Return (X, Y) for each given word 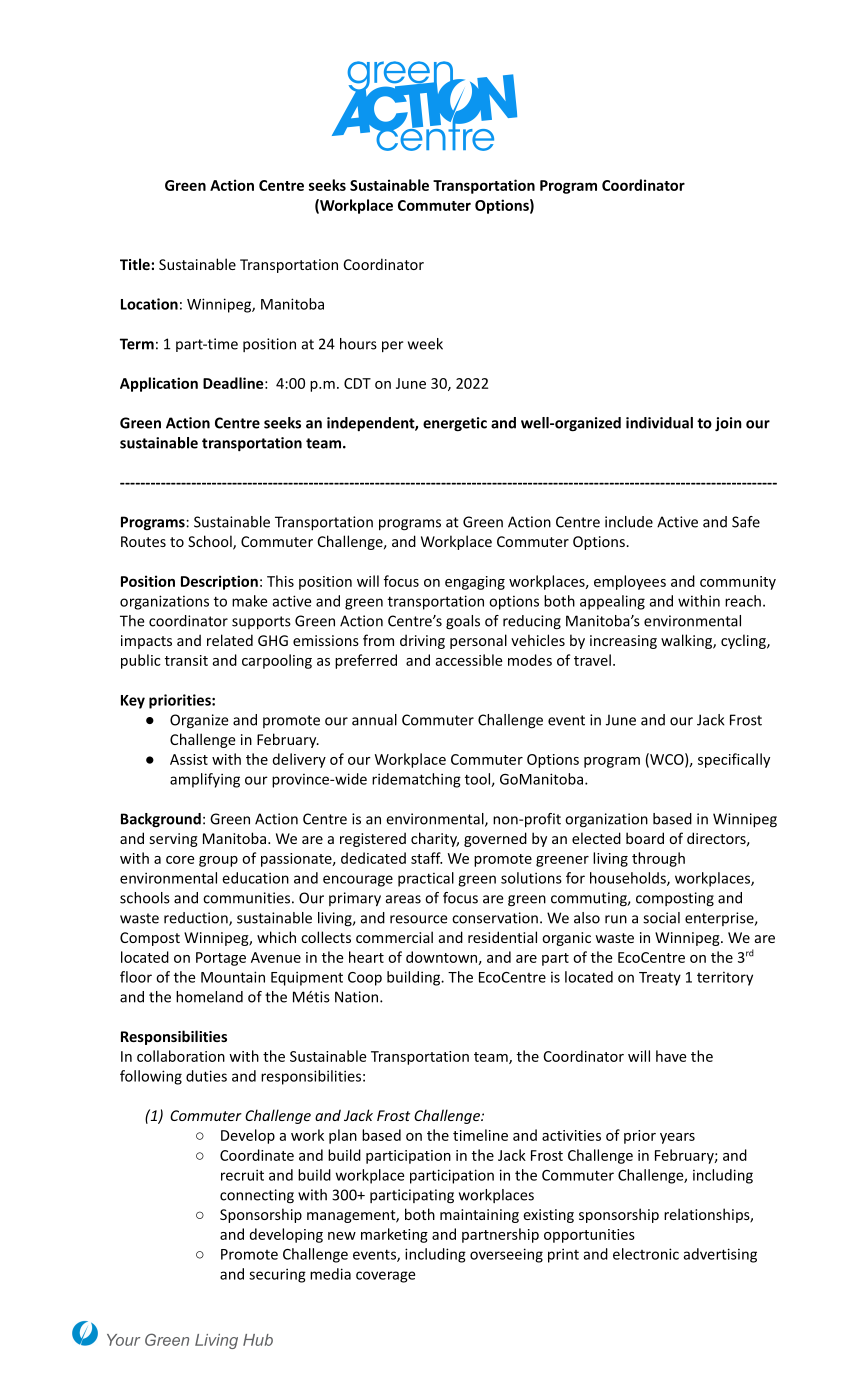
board (645, 838)
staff (426, 858)
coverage (385, 1277)
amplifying (205, 780)
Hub (258, 1340)
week (425, 344)
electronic (646, 1254)
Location (149, 304)
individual (659, 423)
